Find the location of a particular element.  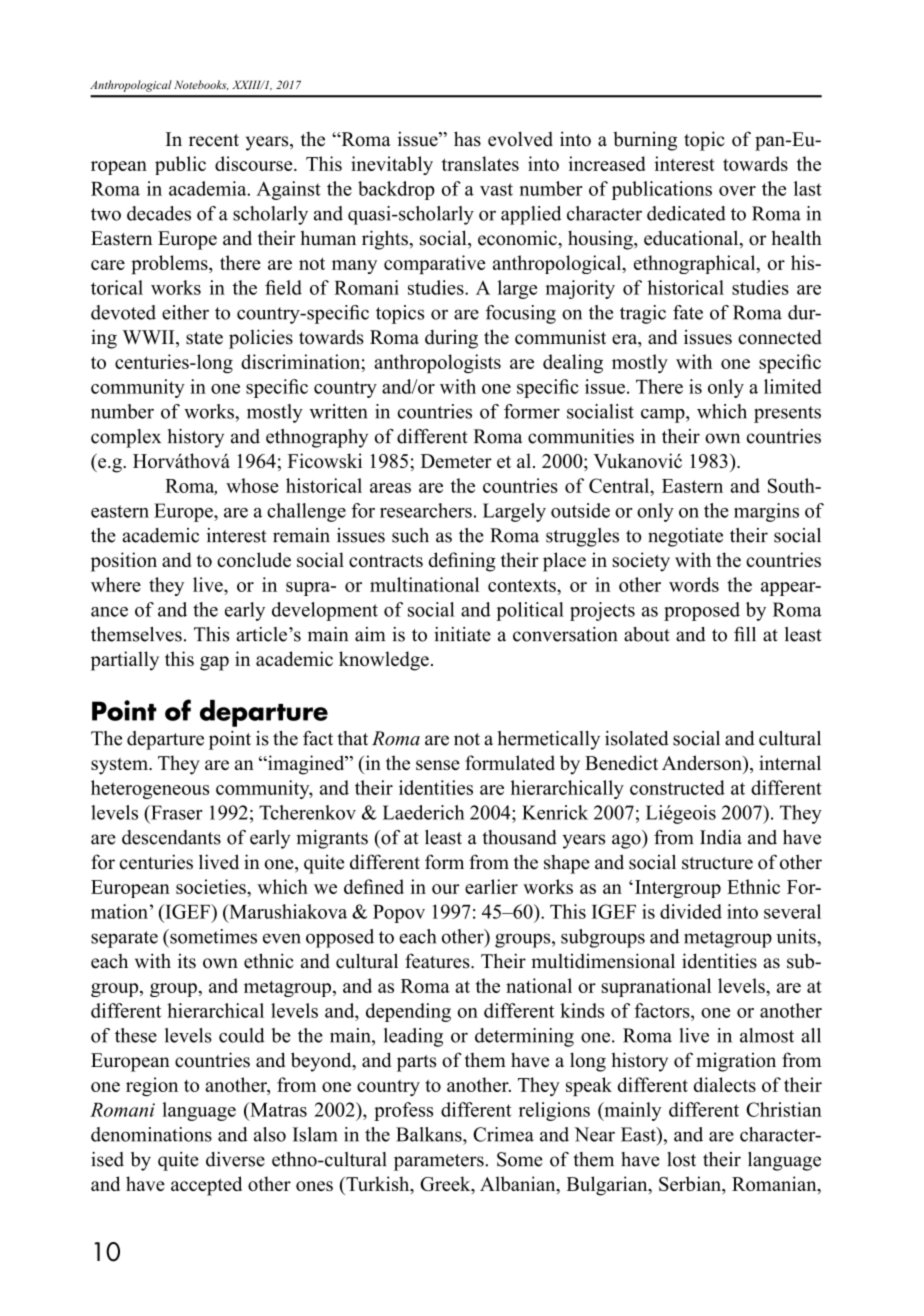

accepted is located at coordinates (206, 1186).
